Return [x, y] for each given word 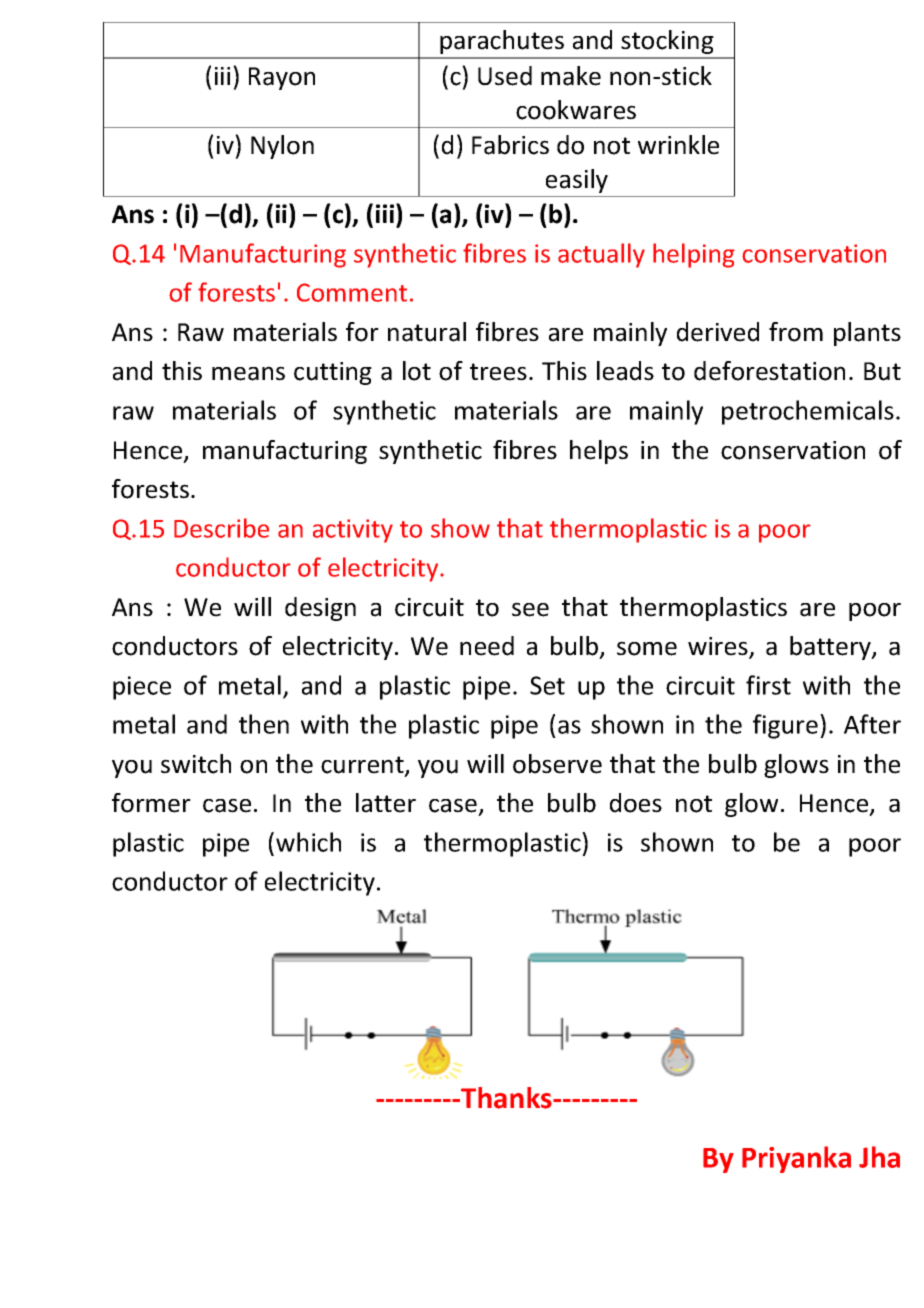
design [320, 609]
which [308, 842]
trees [498, 372]
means [248, 373]
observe [557, 764]
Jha [879, 1157]
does [636, 803]
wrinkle [678, 145]
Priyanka [796, 1159]
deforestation [769, 371]
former [151, 803]
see [530, 609]
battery [831, 648]
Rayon [282, 78]
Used [505, 76]
